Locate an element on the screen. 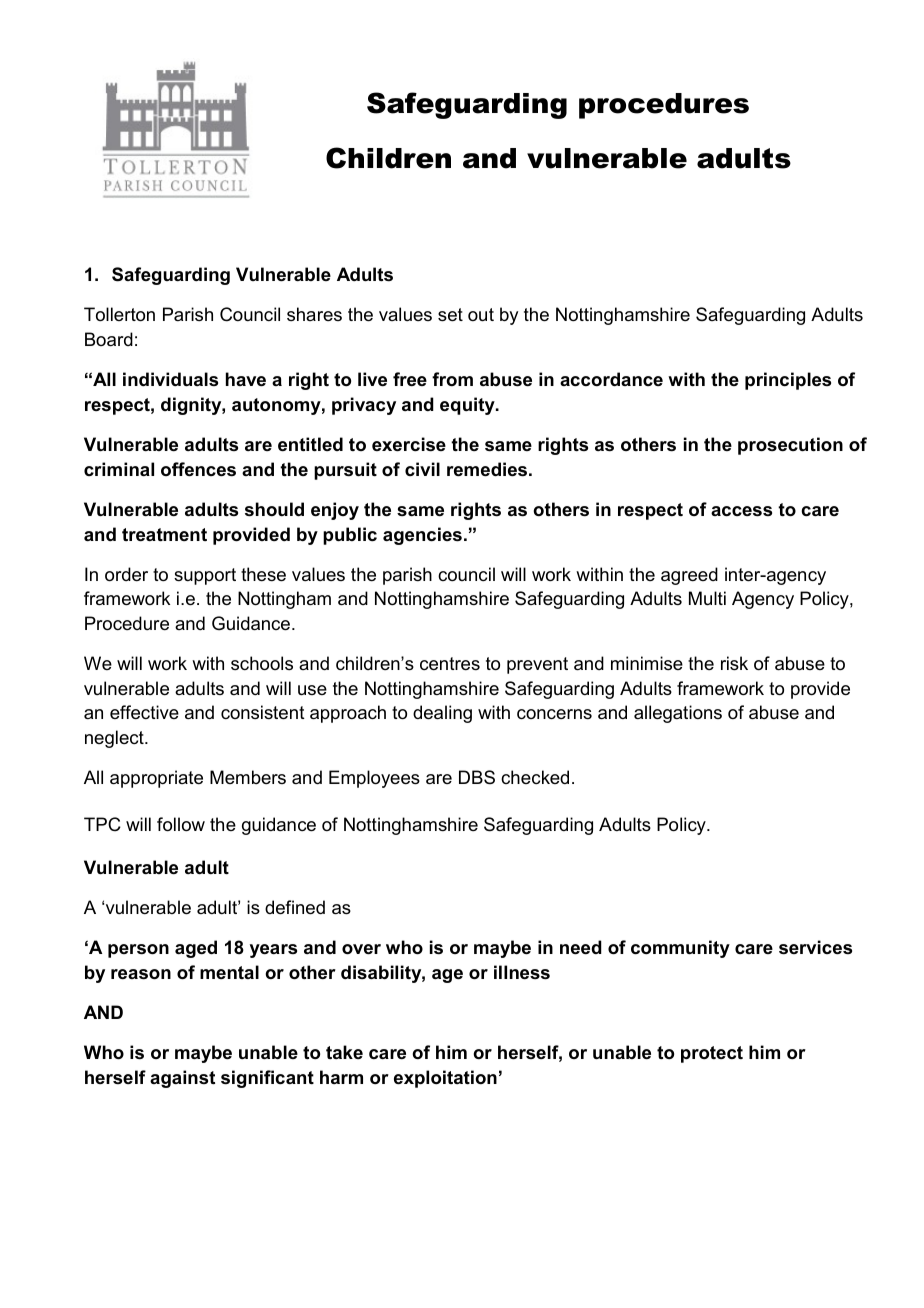 The image size is (924, 1308). community is located at coordinates (680, 949).
